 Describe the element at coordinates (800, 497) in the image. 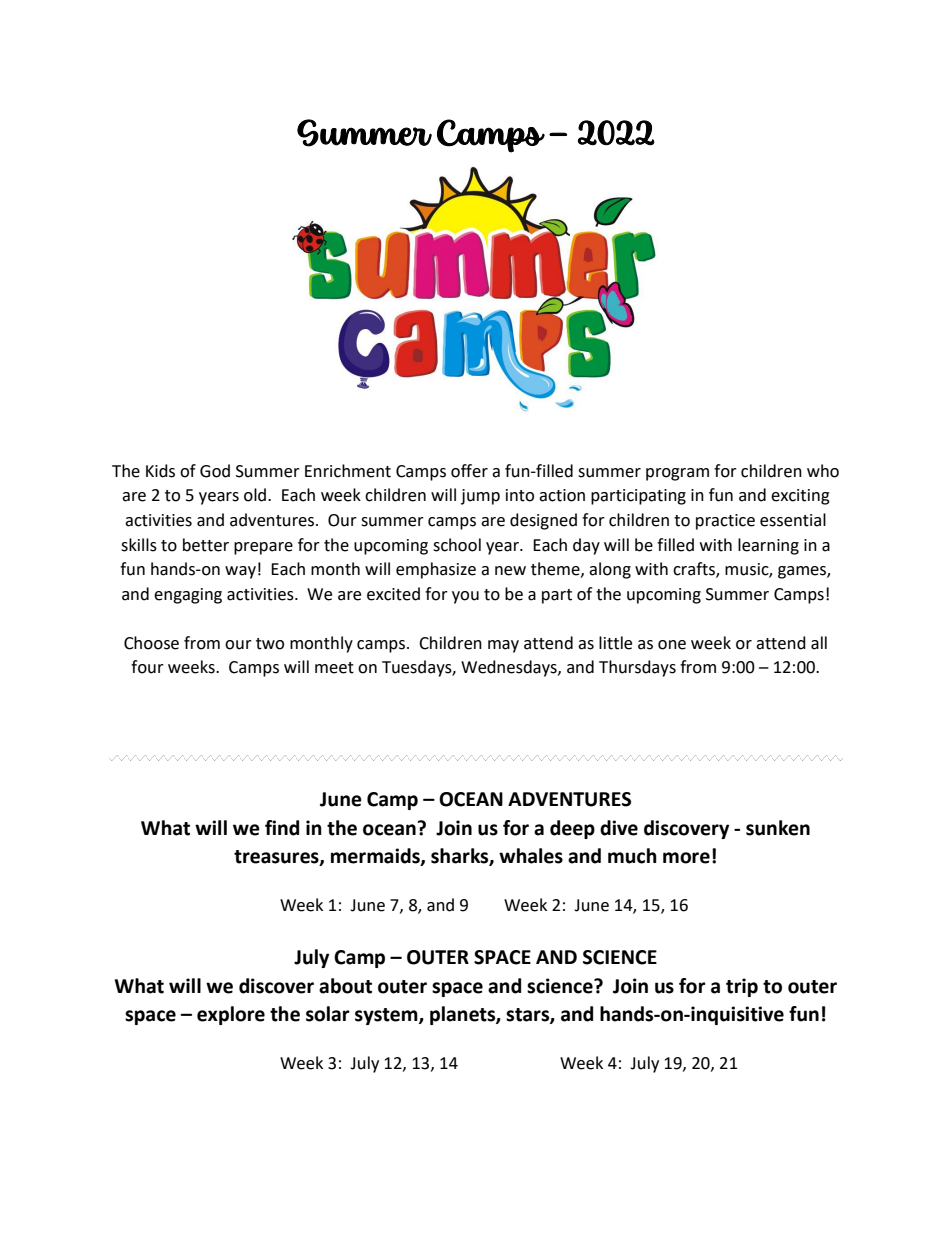

I see `exciting` at that location.
